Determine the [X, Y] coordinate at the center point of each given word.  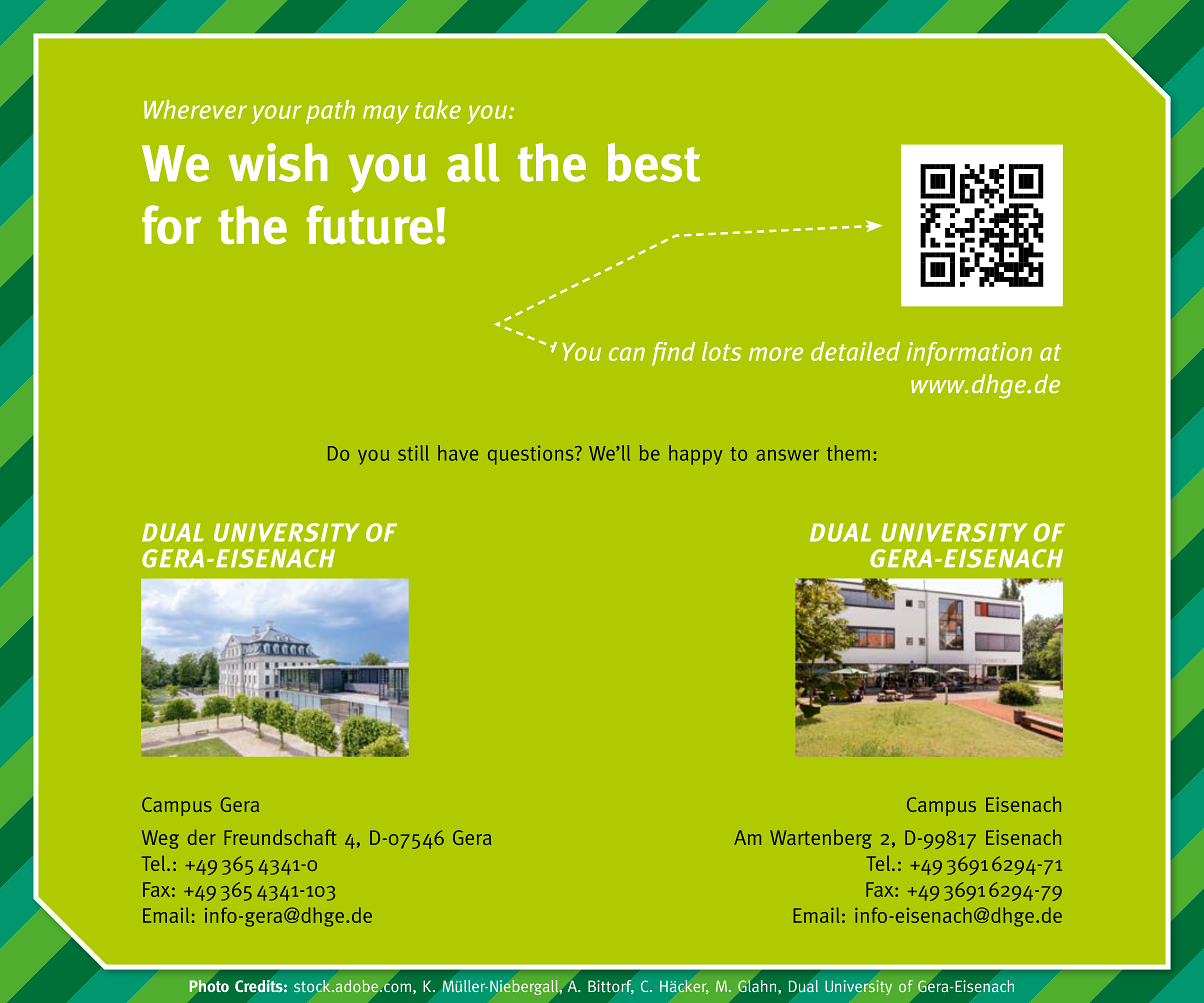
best [654, 162]
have [458, 453]
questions [532, 455]
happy [696, 455]
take [438, 109]
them [848, 453]
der [202, 837]
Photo [209, 985]
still [413, 453]
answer [787, 455]
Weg [160, 839]
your [277, 114]
